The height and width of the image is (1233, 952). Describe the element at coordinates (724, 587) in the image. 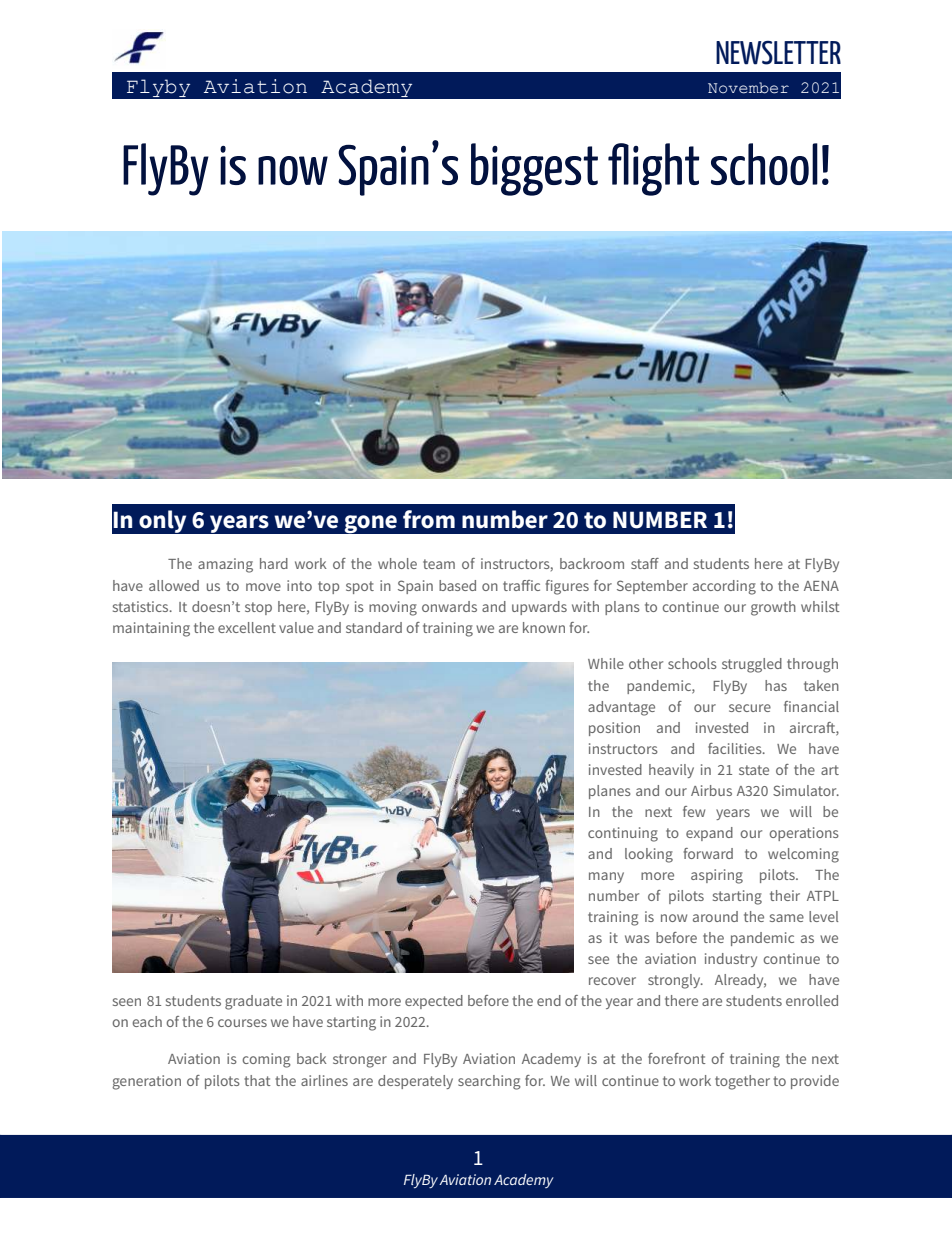

I see `according` at that location.
